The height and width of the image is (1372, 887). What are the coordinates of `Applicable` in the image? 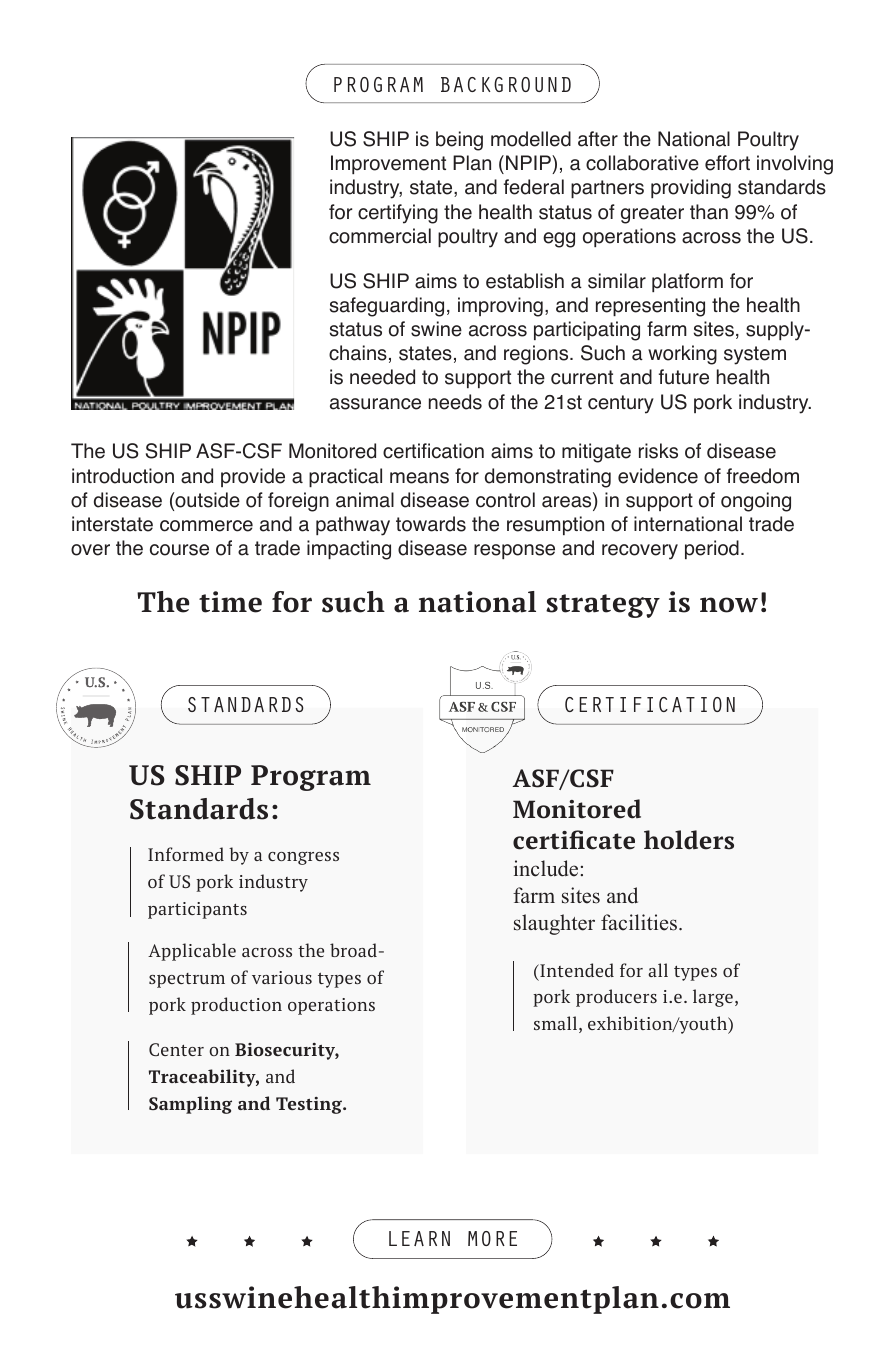 It's located at (192, 952).
